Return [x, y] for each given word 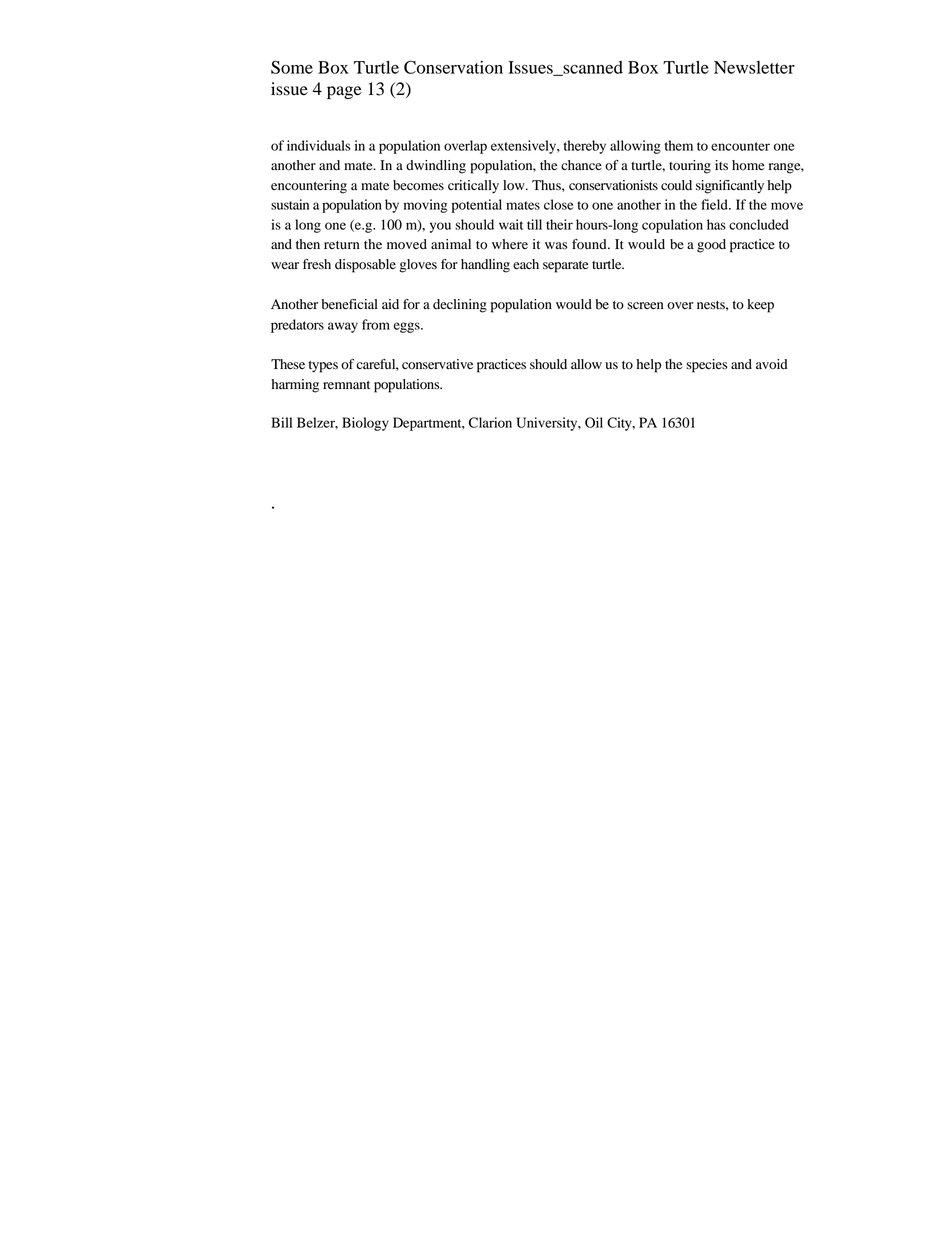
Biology [365, 424]
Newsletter [754, 67]
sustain [290, 204]
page [344, 92]
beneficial [350, 304]
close [559, 204]
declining [460, 306]
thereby [585, 147]
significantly [730, 187]
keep [760, 306]
